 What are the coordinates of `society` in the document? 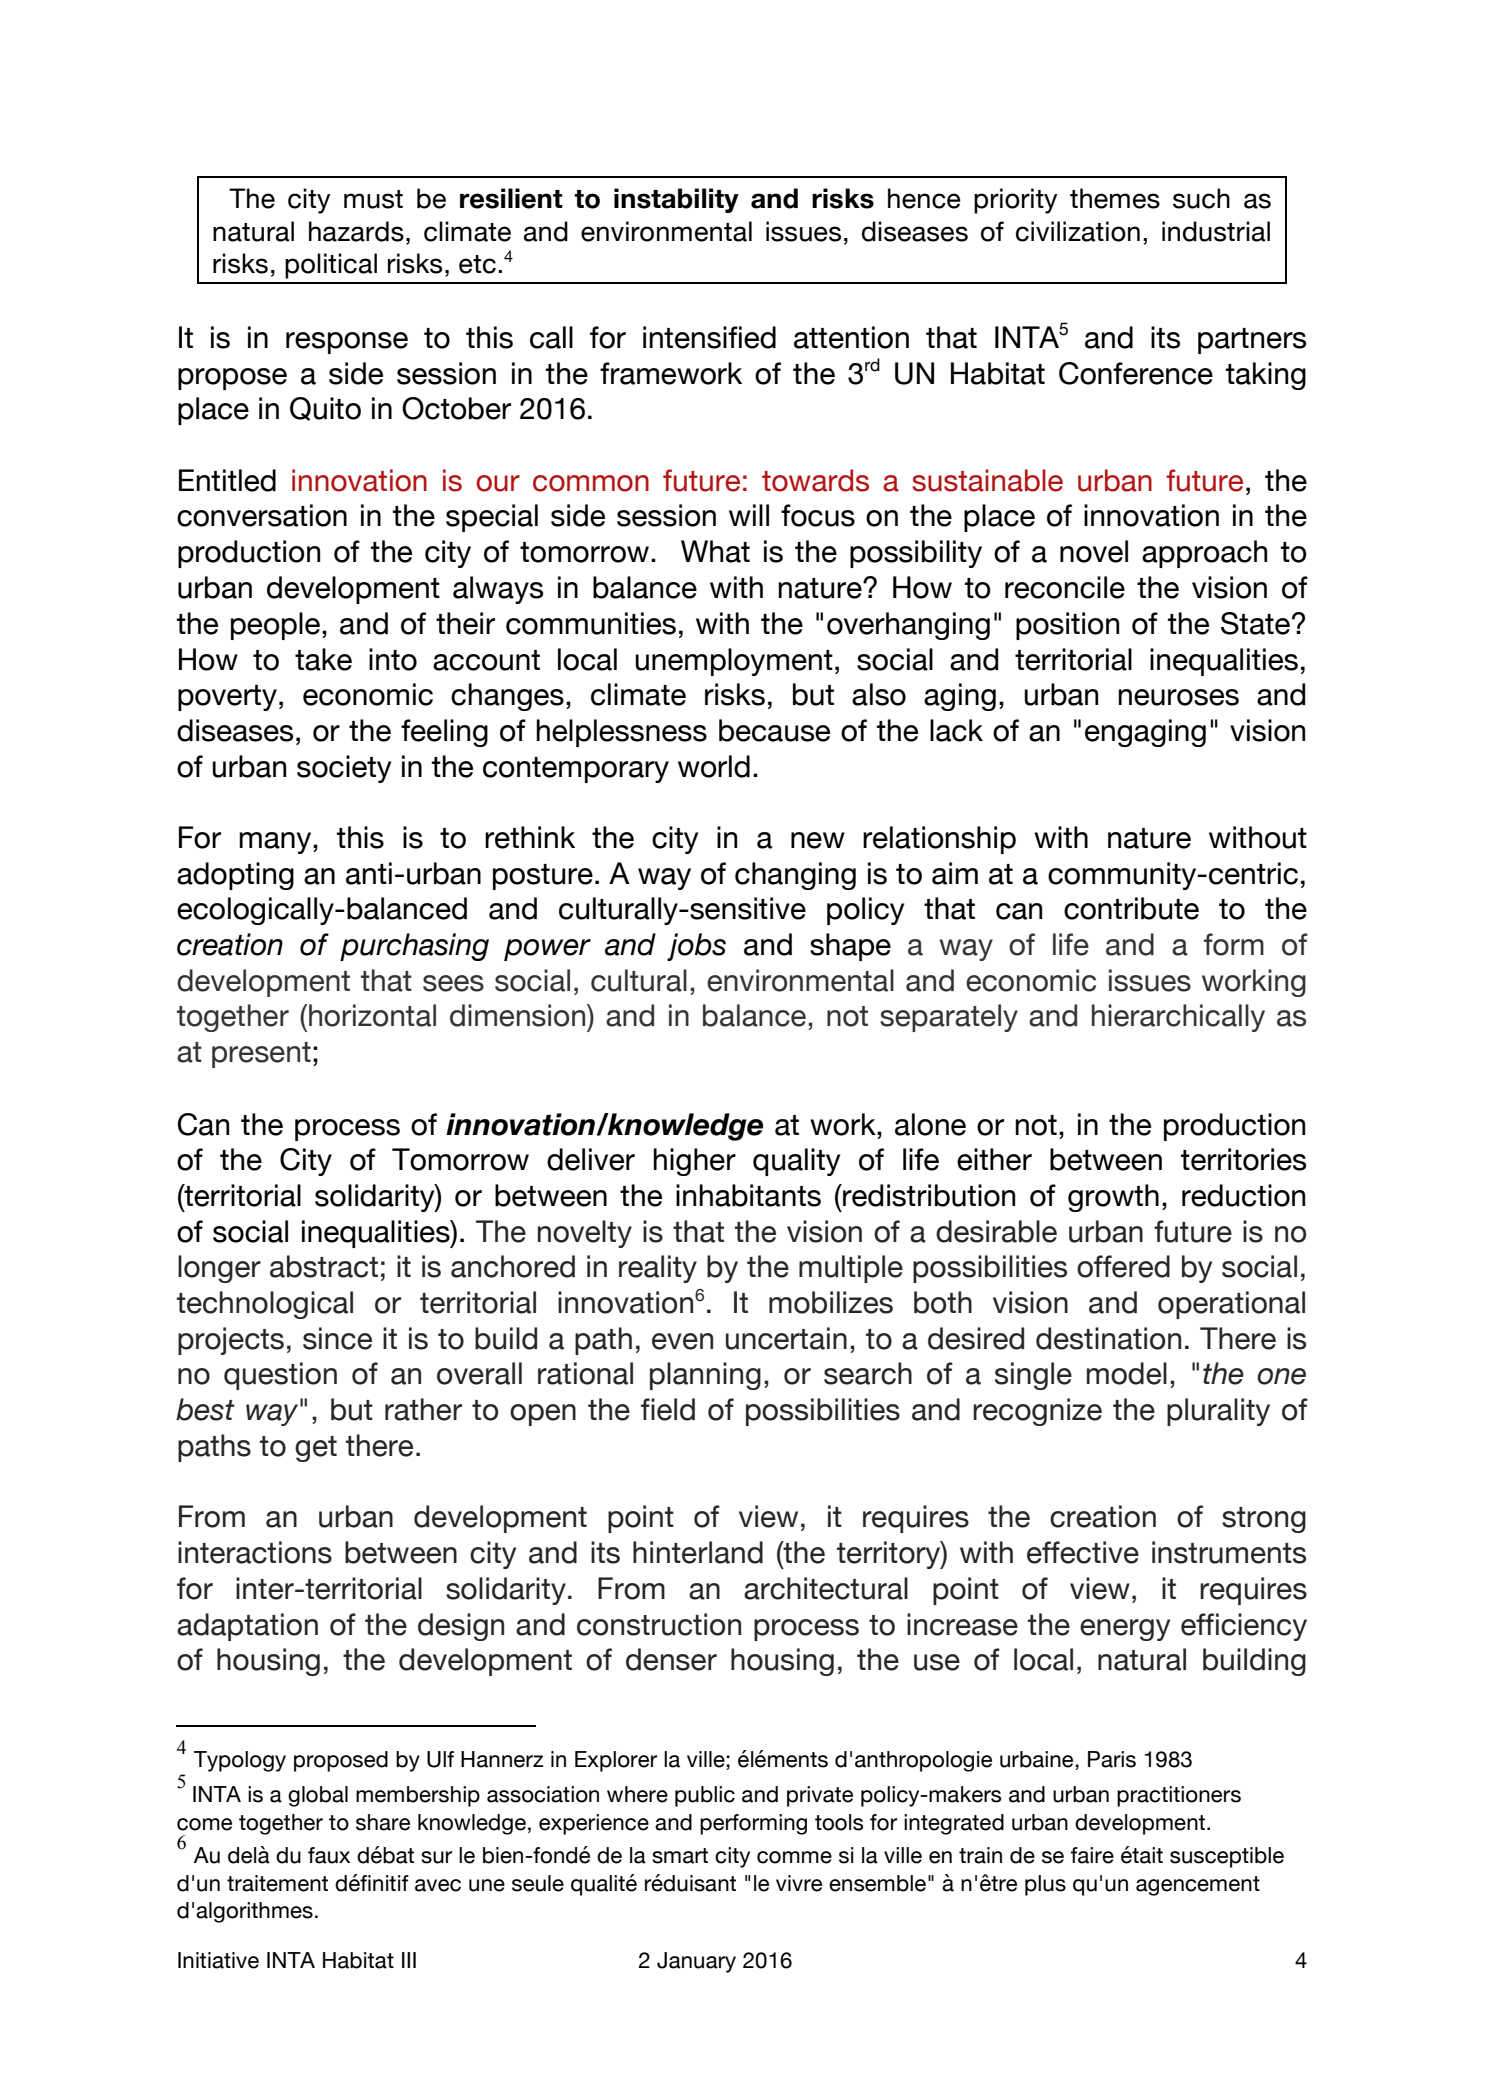 It's located at (344, 769).
